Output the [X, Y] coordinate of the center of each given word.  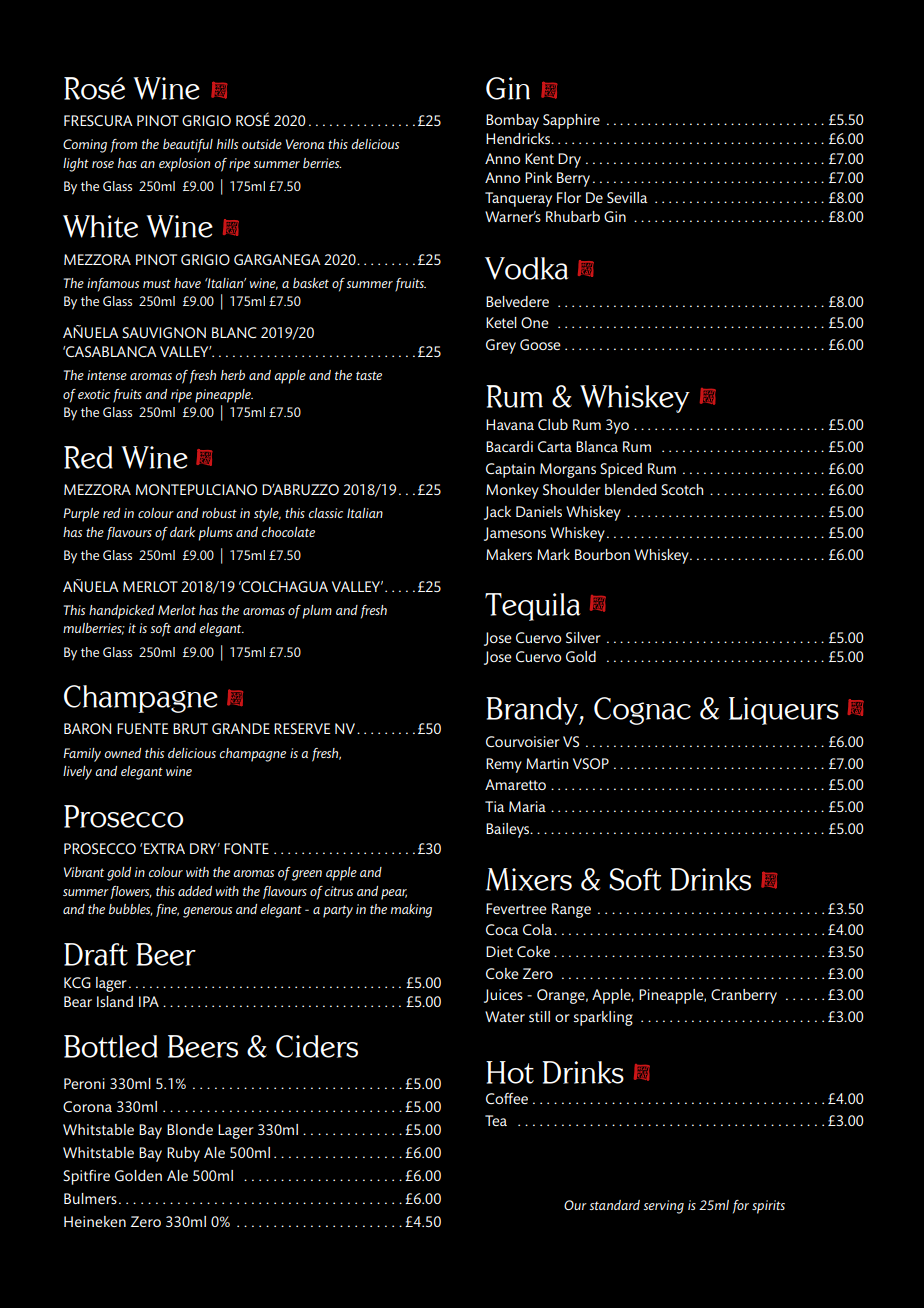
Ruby [183, 1154]
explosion [184, 165]
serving [663, 1207]
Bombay [512, 121]
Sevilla [627, 197]
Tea [496, 1120]
